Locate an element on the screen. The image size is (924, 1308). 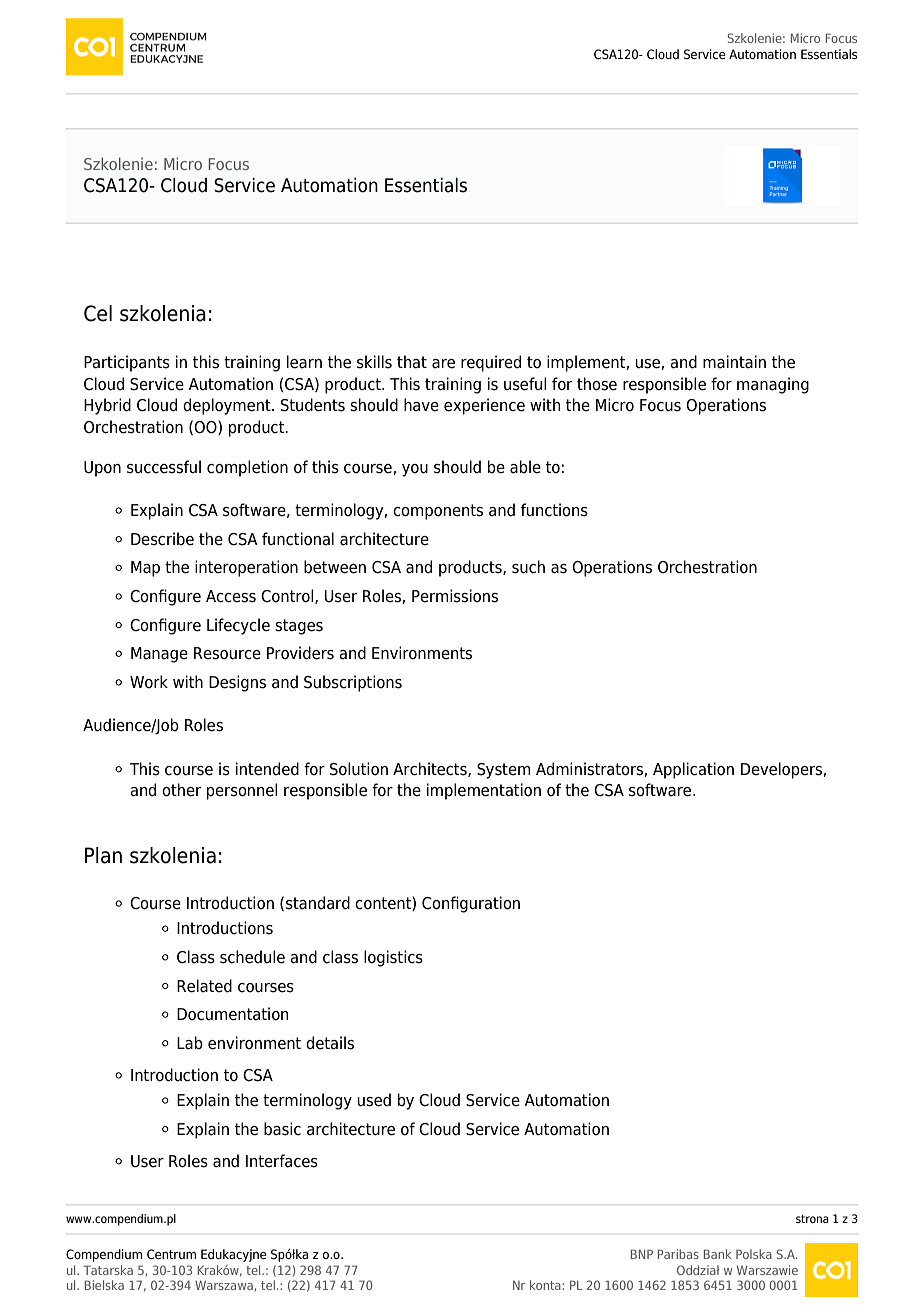
Participants is located at coordinates (127, 363).
